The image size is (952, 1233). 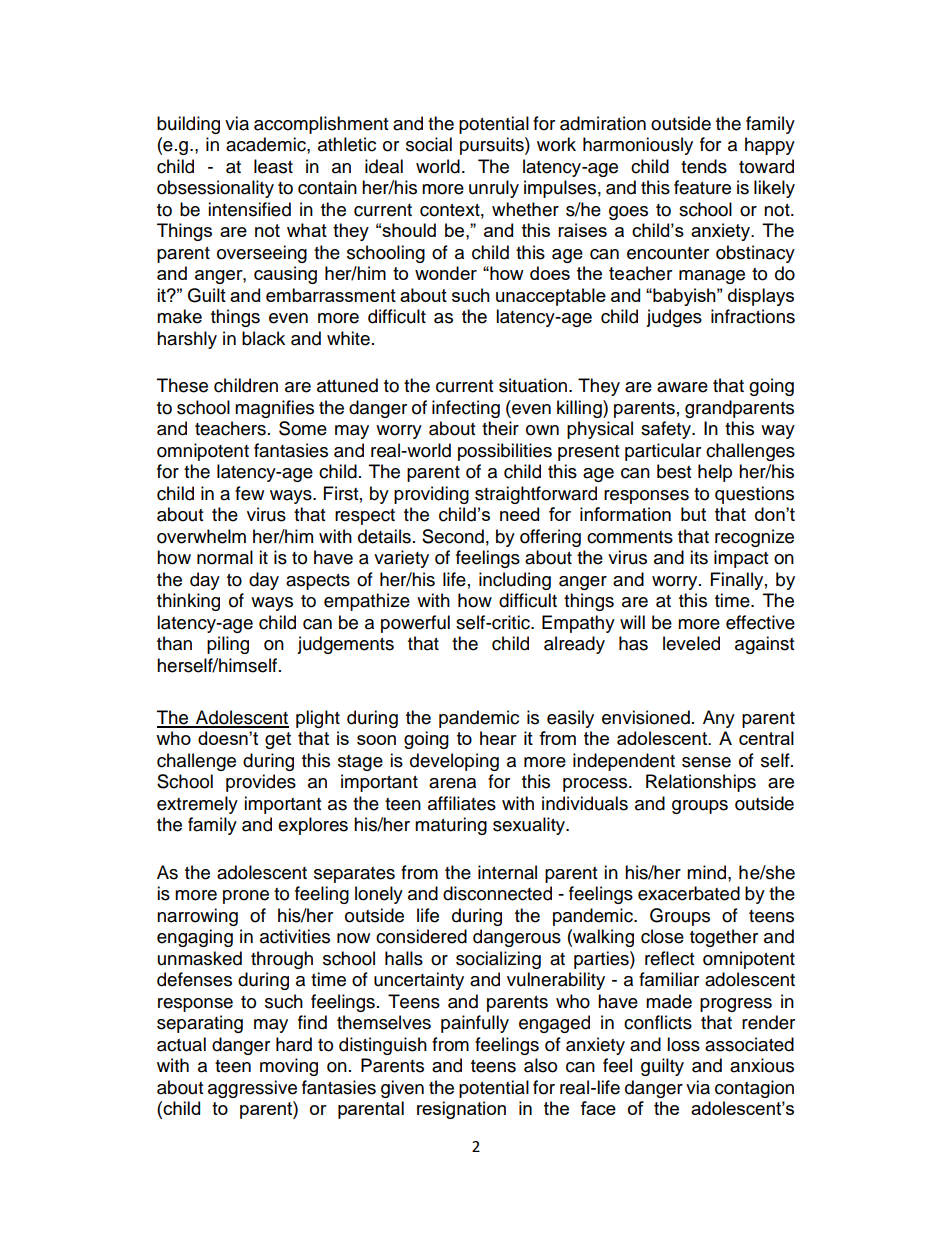 I want to click on maturing, so click(x=451, y=826).
